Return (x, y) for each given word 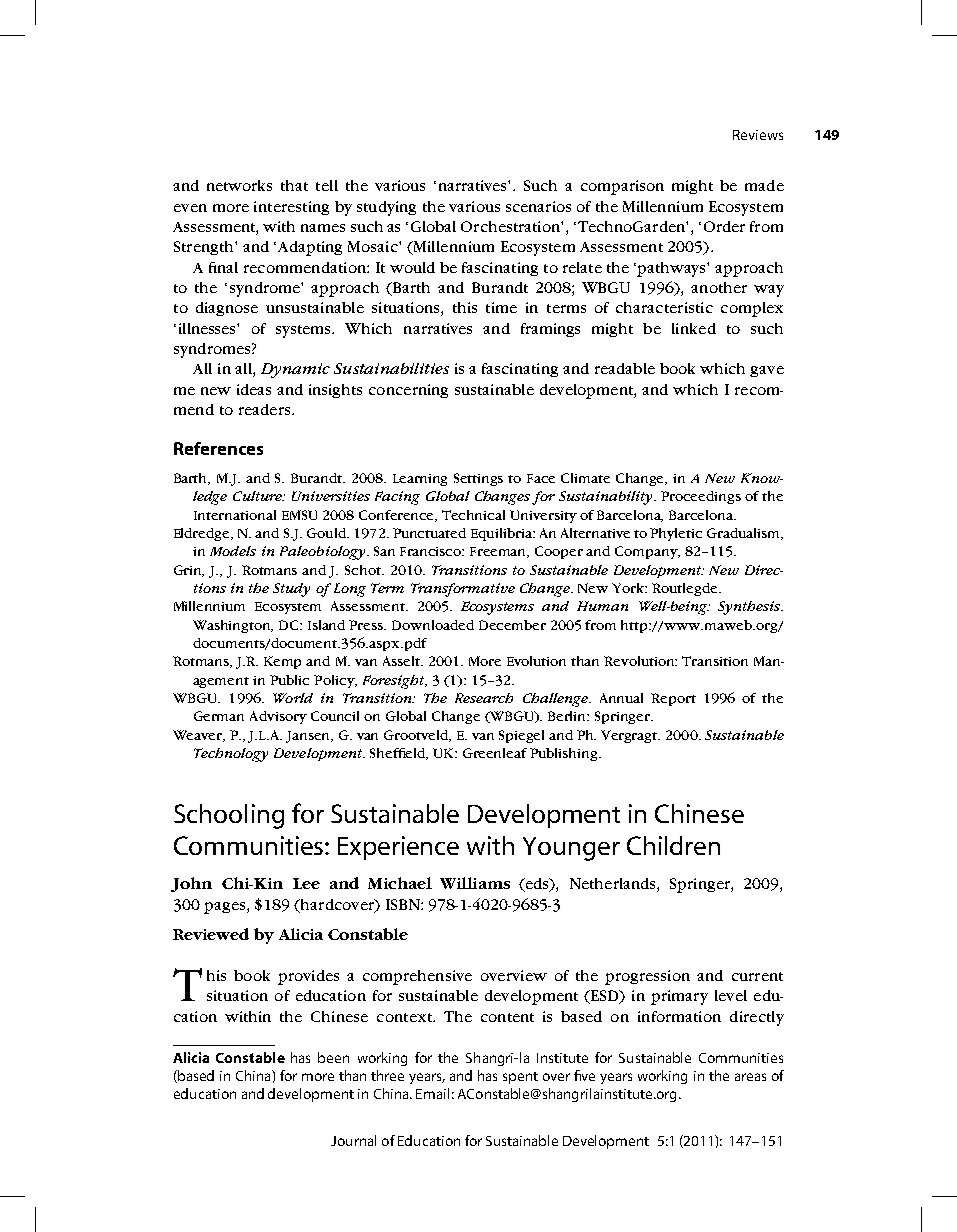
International (235, 515)
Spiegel (521, 736)
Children (673, 845)
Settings (478, 479)
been (333, 1057)
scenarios (538, 206)
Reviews (758, 135)
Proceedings (701, 497)
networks (239, 185)
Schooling (229, 816)
